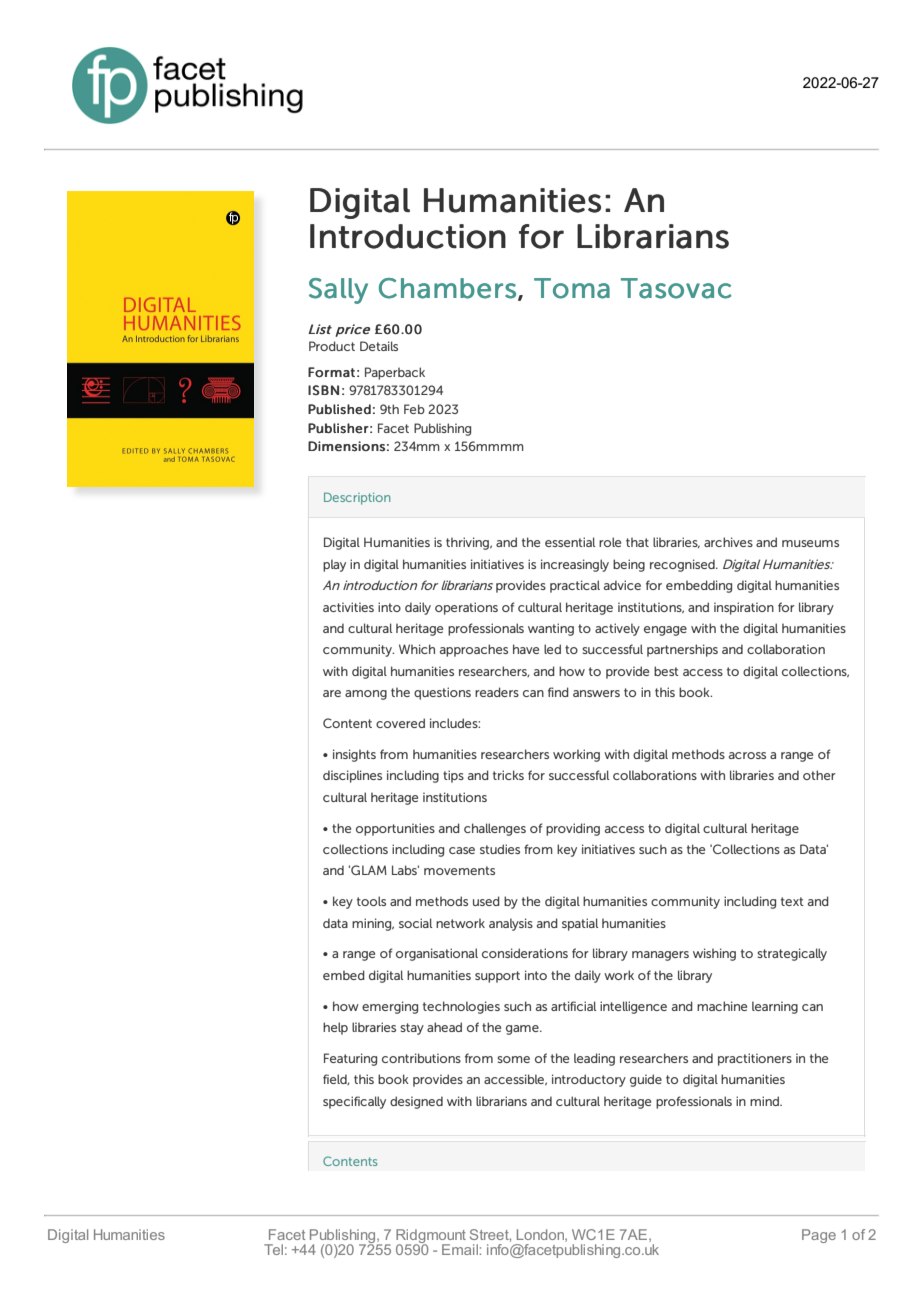 Image resolution: width=924 pixels, height=1308 pixels. Describe the element at coordinates (747, 755) in the page. I see `across` at that location.
